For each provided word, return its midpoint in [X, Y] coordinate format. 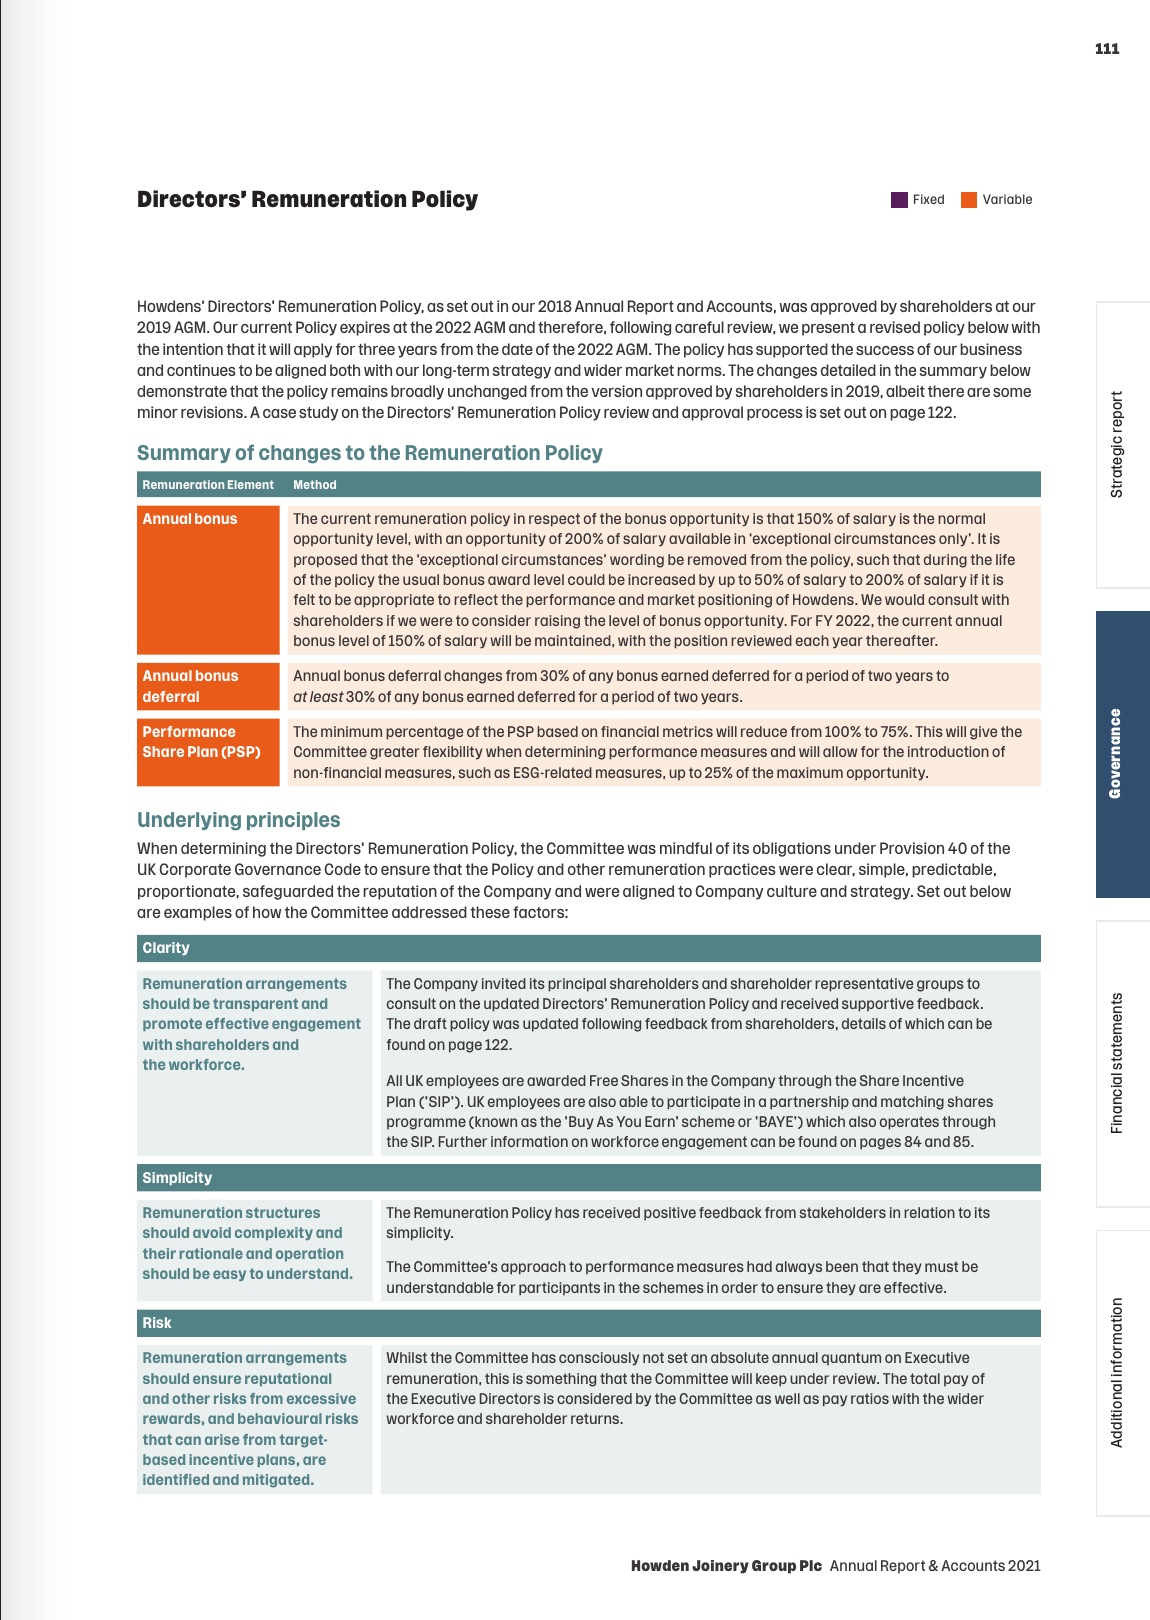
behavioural [280, 1418]
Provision [912, 848]
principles [293, 821]
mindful [686, 848]
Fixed [929, 199]
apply [313, 350]
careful [699, 327]
